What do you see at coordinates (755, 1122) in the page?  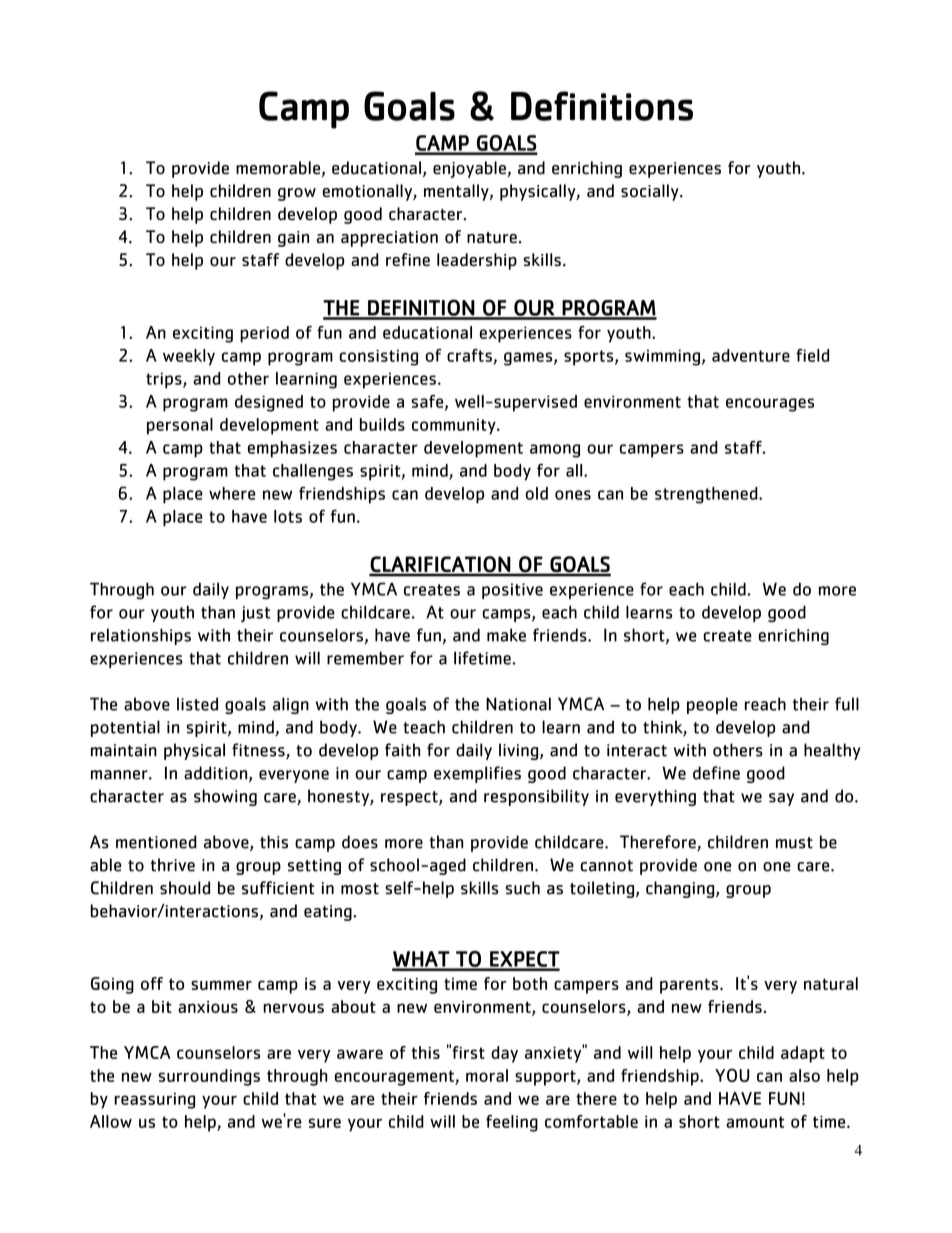 I see `amount` at bounding box center [755, 1122].
